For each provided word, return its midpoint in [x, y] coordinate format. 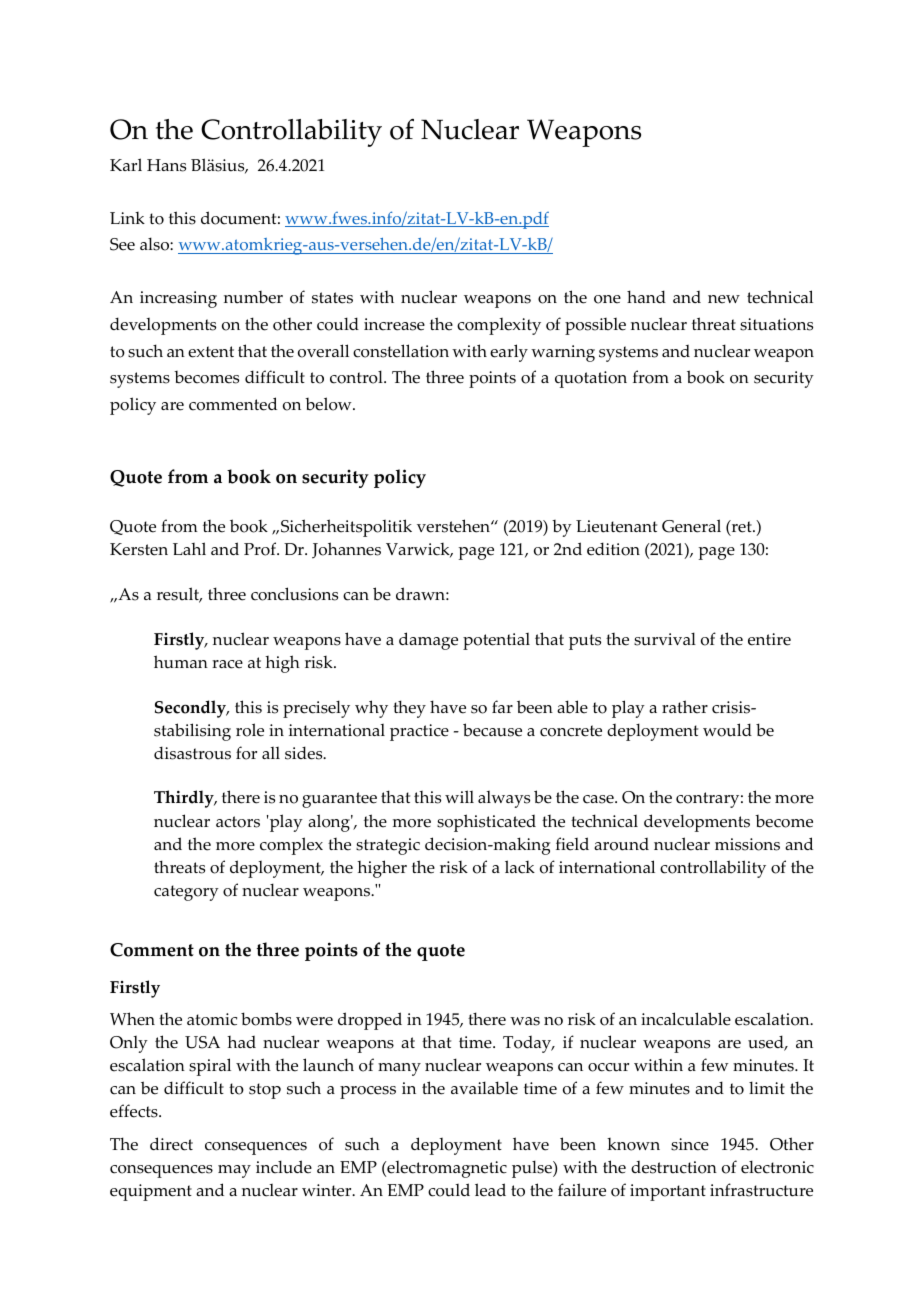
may [234, 1171]
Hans [166, 165]
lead [490, 1190]
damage [428, 641]
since [690, 1144]
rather [685, 707]
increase [394, 324]
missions [747, 844]
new [724, 299]
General [691, 526]
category [186, 893]
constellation [401, 351]
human [181, 662]
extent [211, 352]
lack [520, 867]
